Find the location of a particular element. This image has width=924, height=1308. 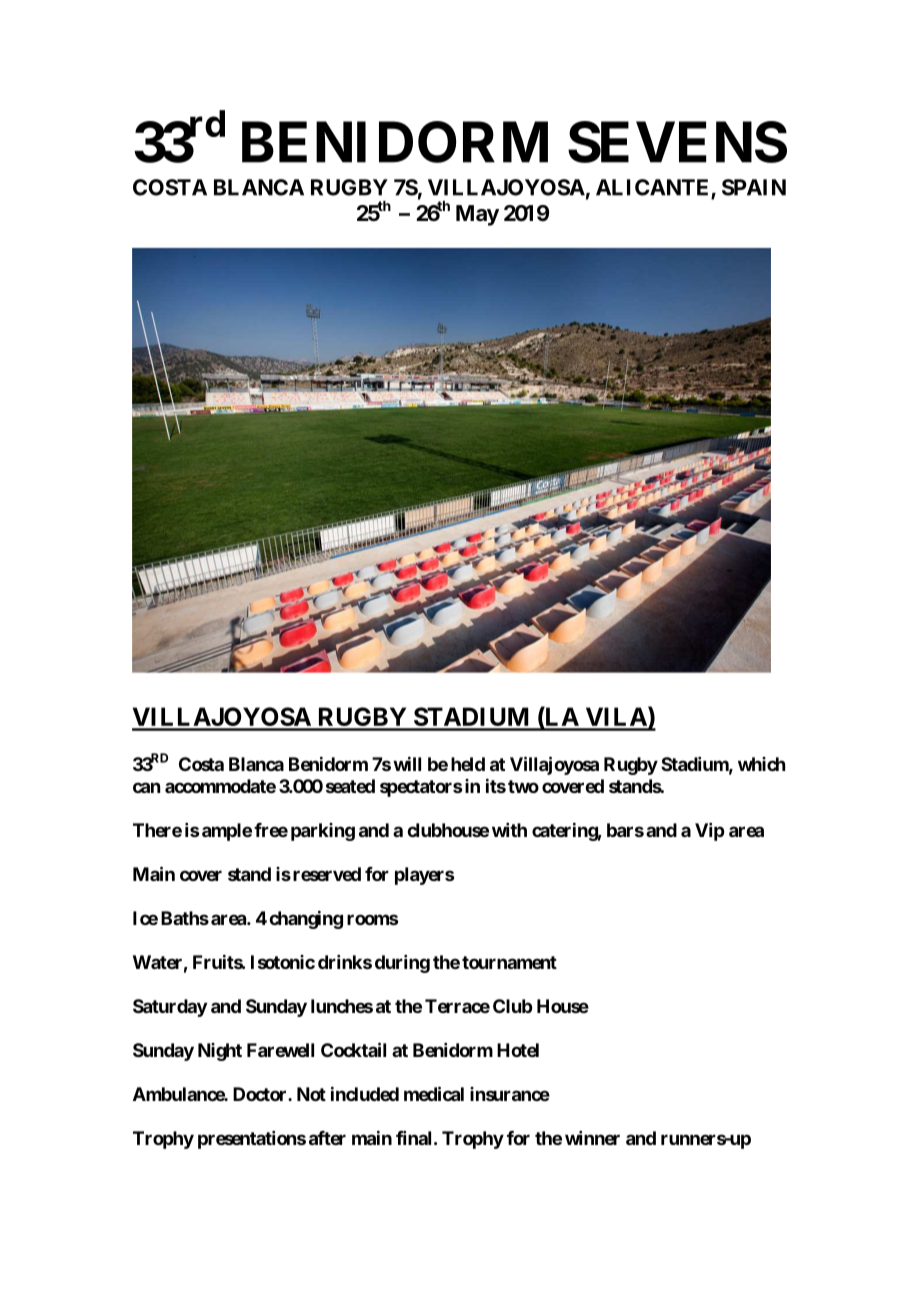

May is located at coordinates (477, 215).
